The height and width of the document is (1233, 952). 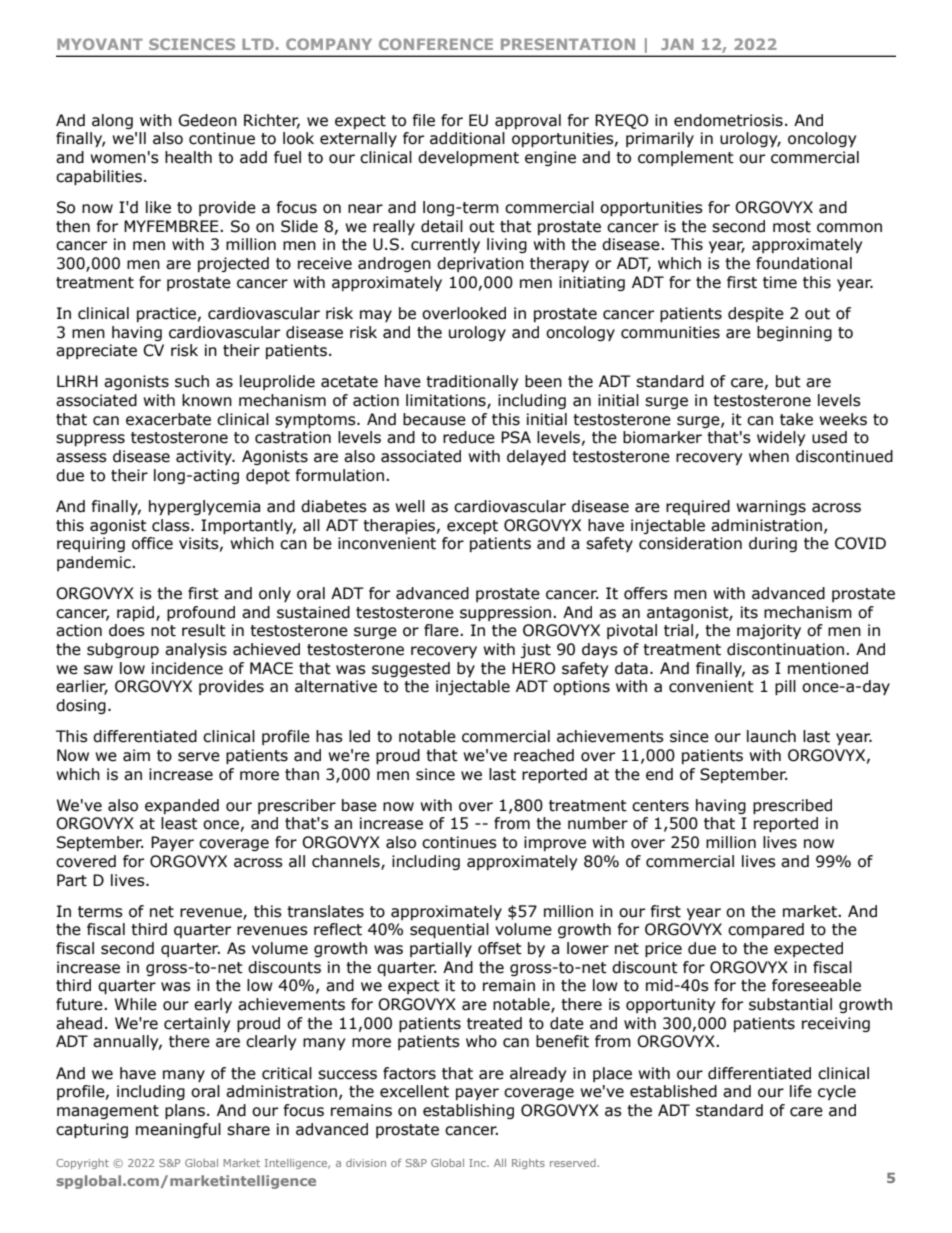 What do you see at coordinates (178, 1130) in the document?
I see `meaningful` at bounding box center [178, 1130].
